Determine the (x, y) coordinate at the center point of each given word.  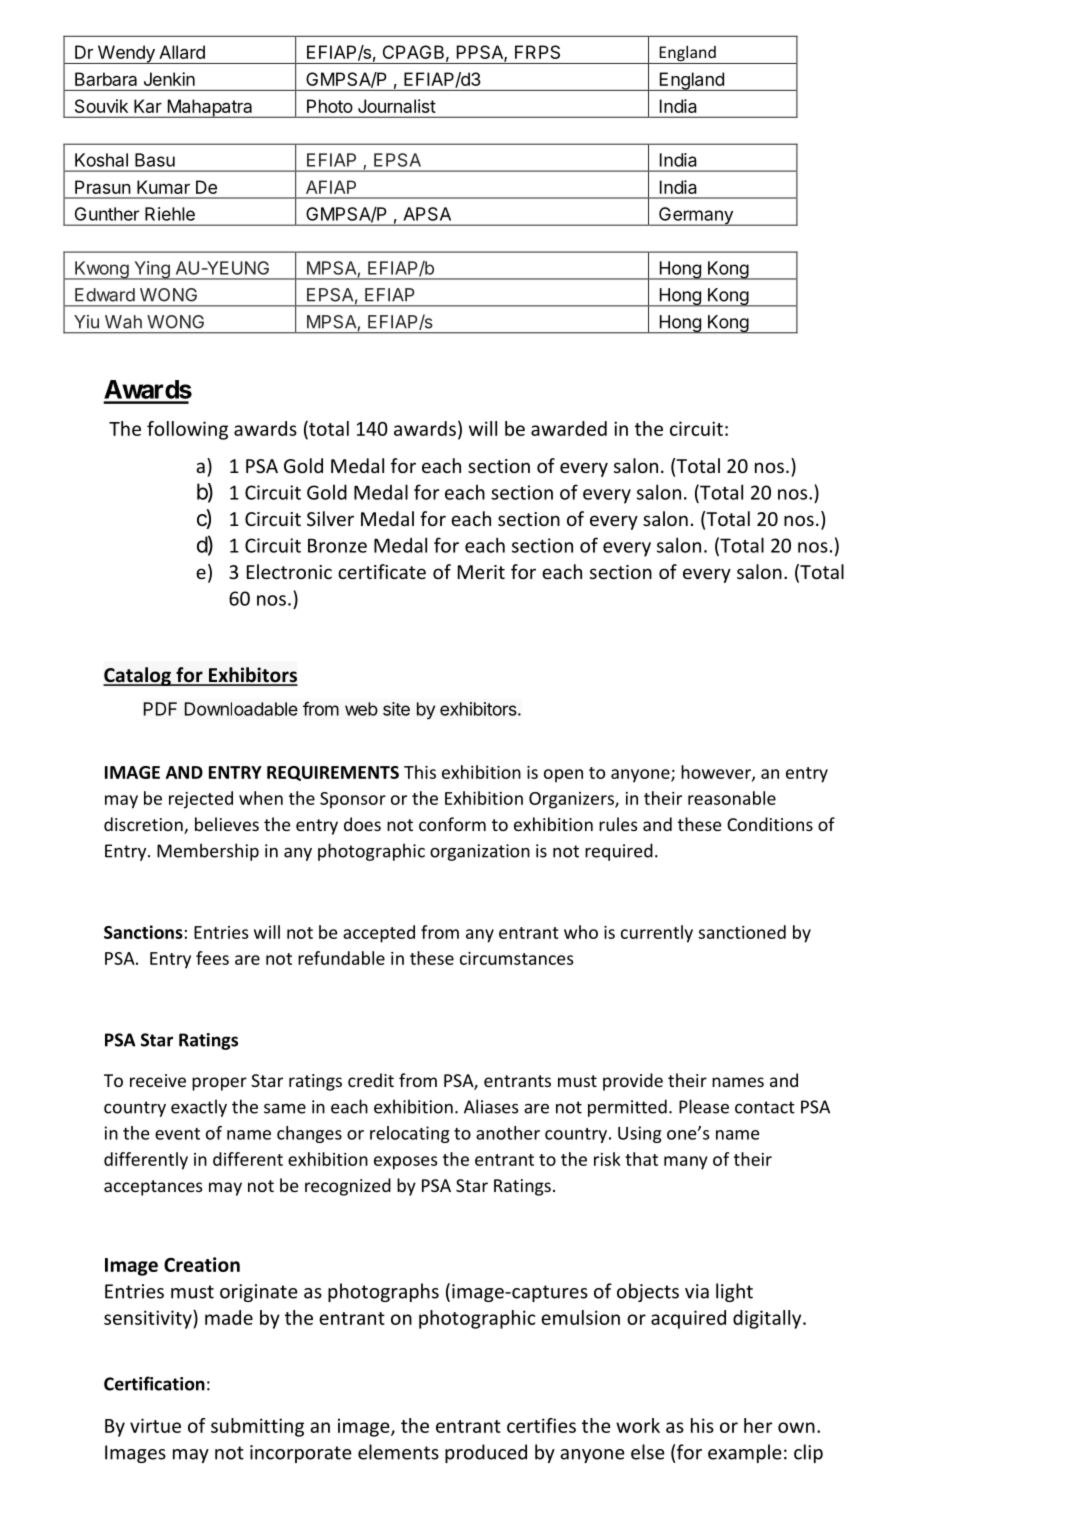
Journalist (397, 106)
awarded (569, 428)
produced (486, 1453)
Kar (148, 106)
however (717, 773)
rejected (201, 800)
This (420, 772)
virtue (155, 1425)
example (745, 1453)
